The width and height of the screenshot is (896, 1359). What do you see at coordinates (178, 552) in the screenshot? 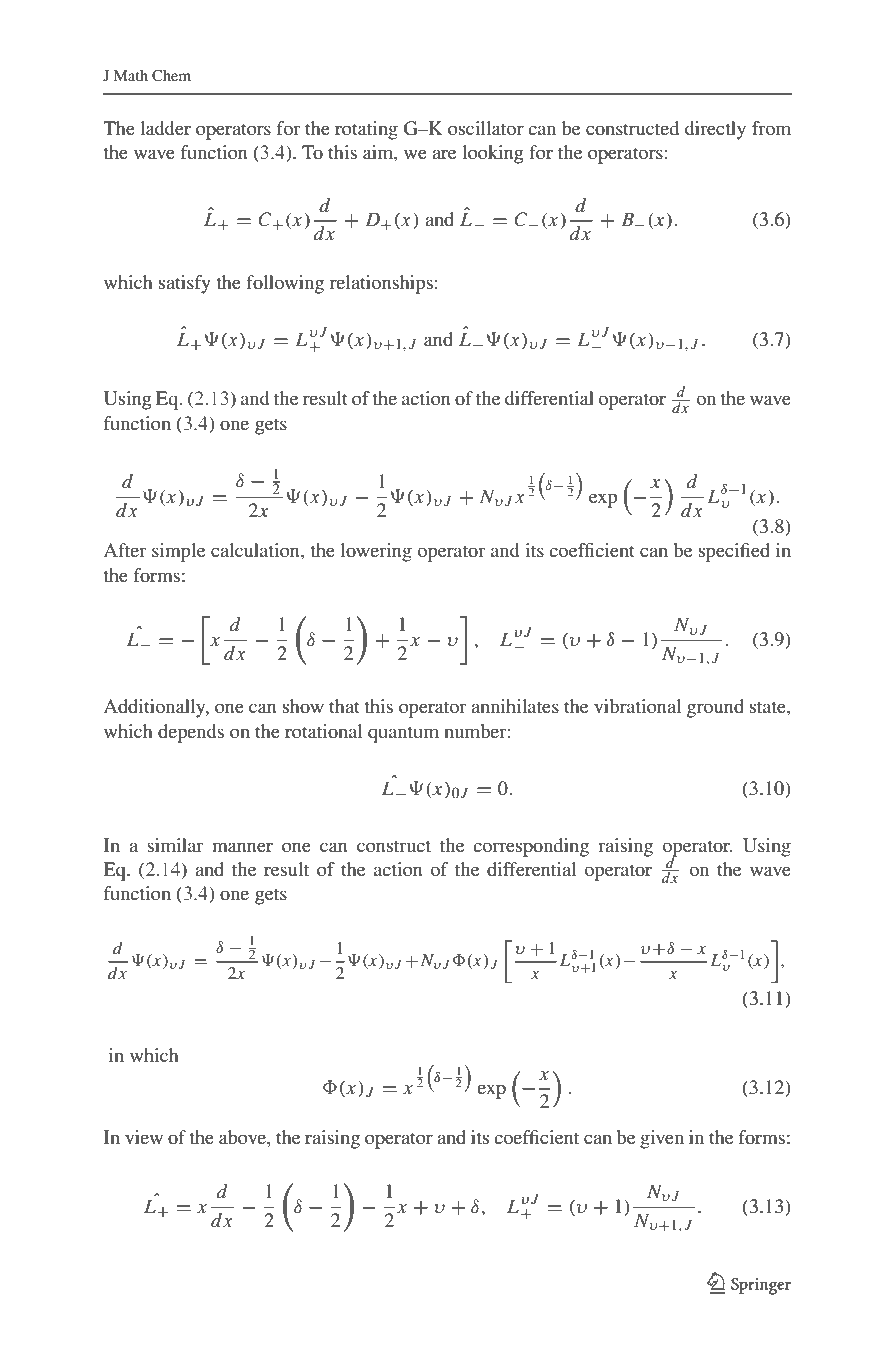
I see `simple` at bounding box center [178, 552].
